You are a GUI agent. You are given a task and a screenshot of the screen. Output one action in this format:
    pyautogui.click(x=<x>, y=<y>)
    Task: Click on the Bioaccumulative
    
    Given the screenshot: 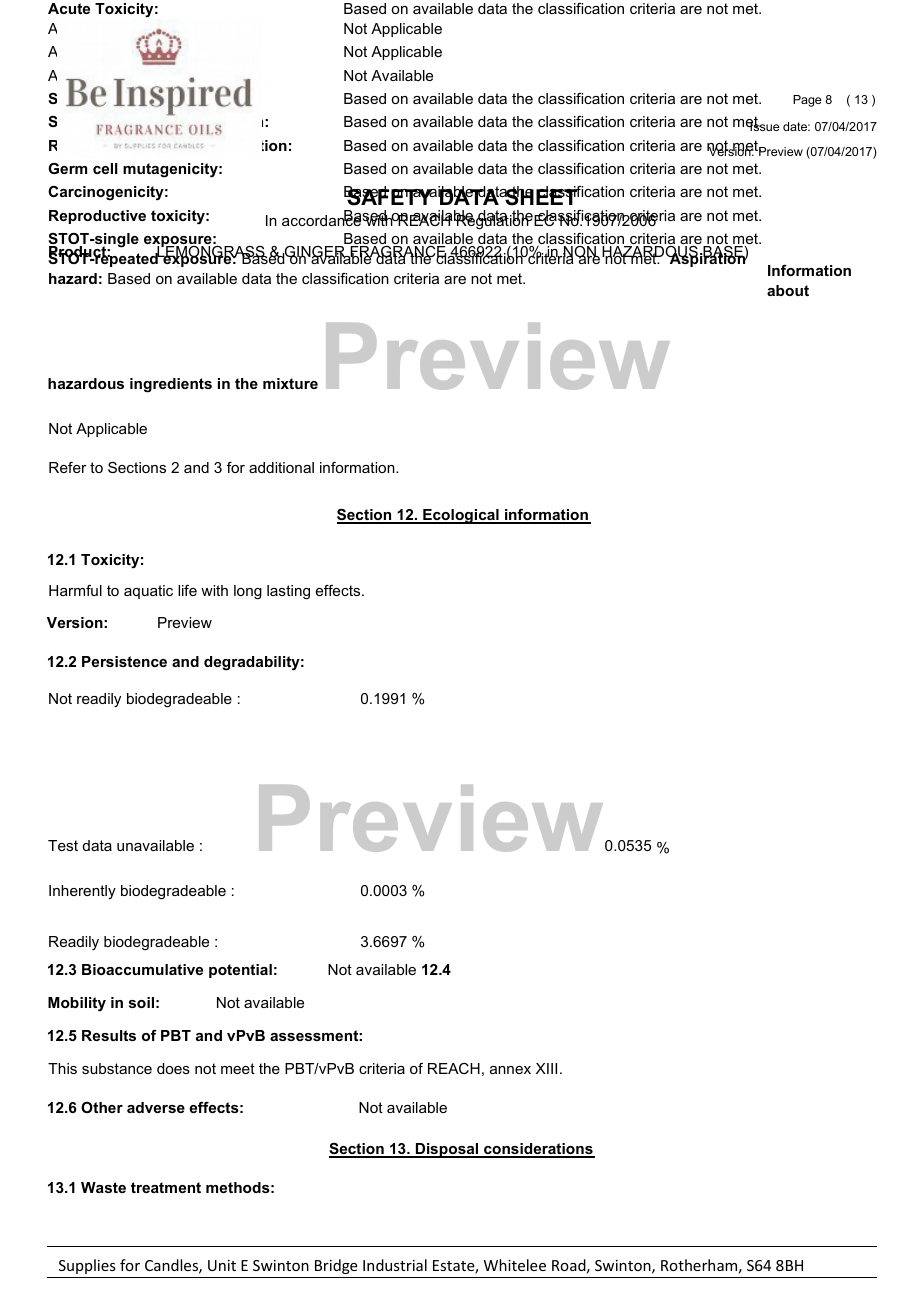 What is the action you would take?
    pyautogui.click(x=142, y=969)
